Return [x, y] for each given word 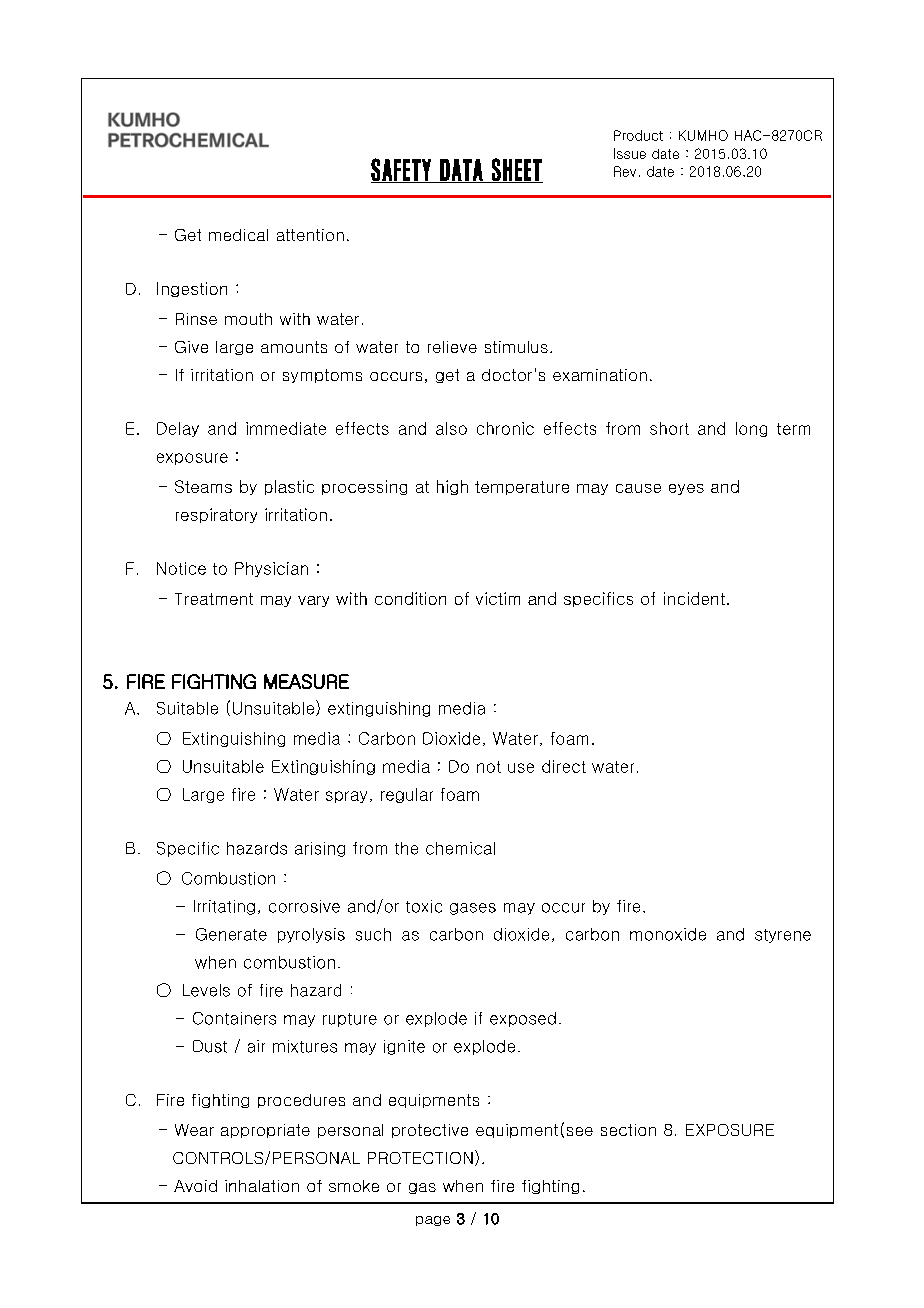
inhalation [262, 1186]
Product [638, 135]
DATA [461, 171]
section [628, 1130]
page [433, 1221]
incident [694, 598]
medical [238, 235]
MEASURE [306, 681]
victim [498, 598]
